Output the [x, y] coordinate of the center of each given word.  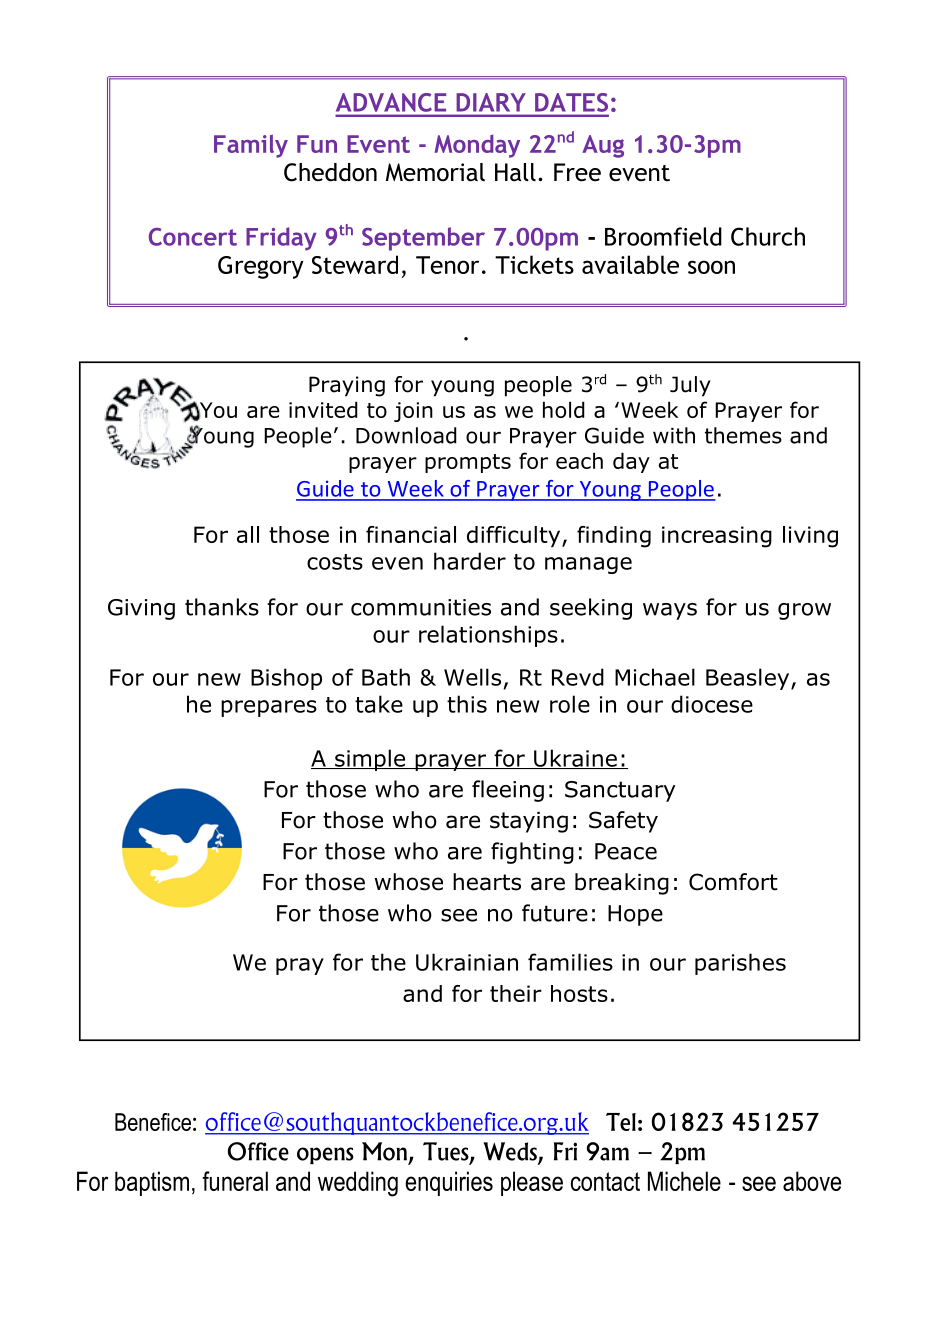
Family [251, 146]
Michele [684, 1181]
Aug [603, 146]
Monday [477, 146]
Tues [447, 1152]
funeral [235, 1181]
